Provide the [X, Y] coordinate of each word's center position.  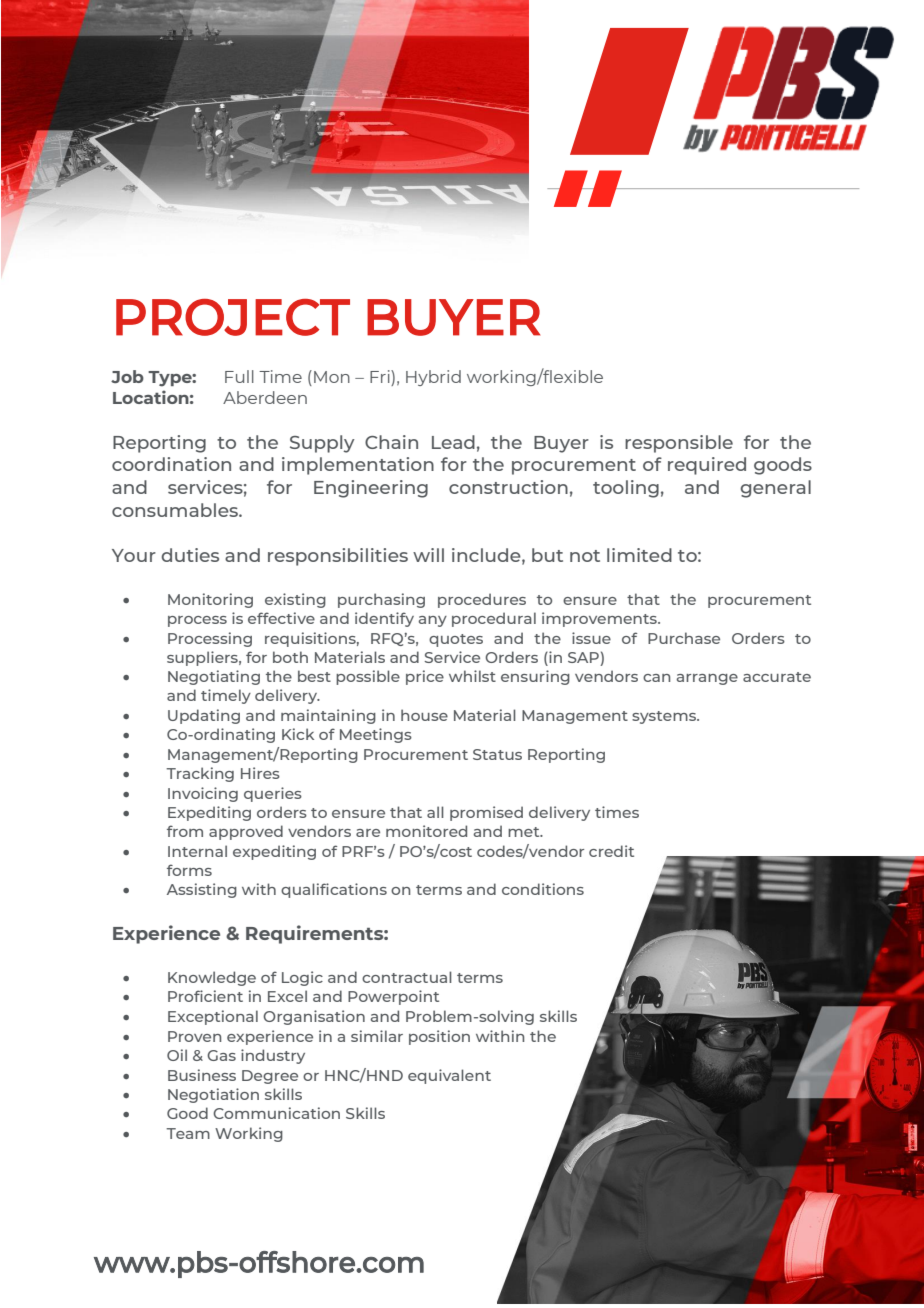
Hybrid [433, 378]
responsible [679, 444]
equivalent [449, 1076]
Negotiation [213, 1095]
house [424, 715]
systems [665, 717]
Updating [204, 716]
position [439, 1037]
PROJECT [233, 317]
